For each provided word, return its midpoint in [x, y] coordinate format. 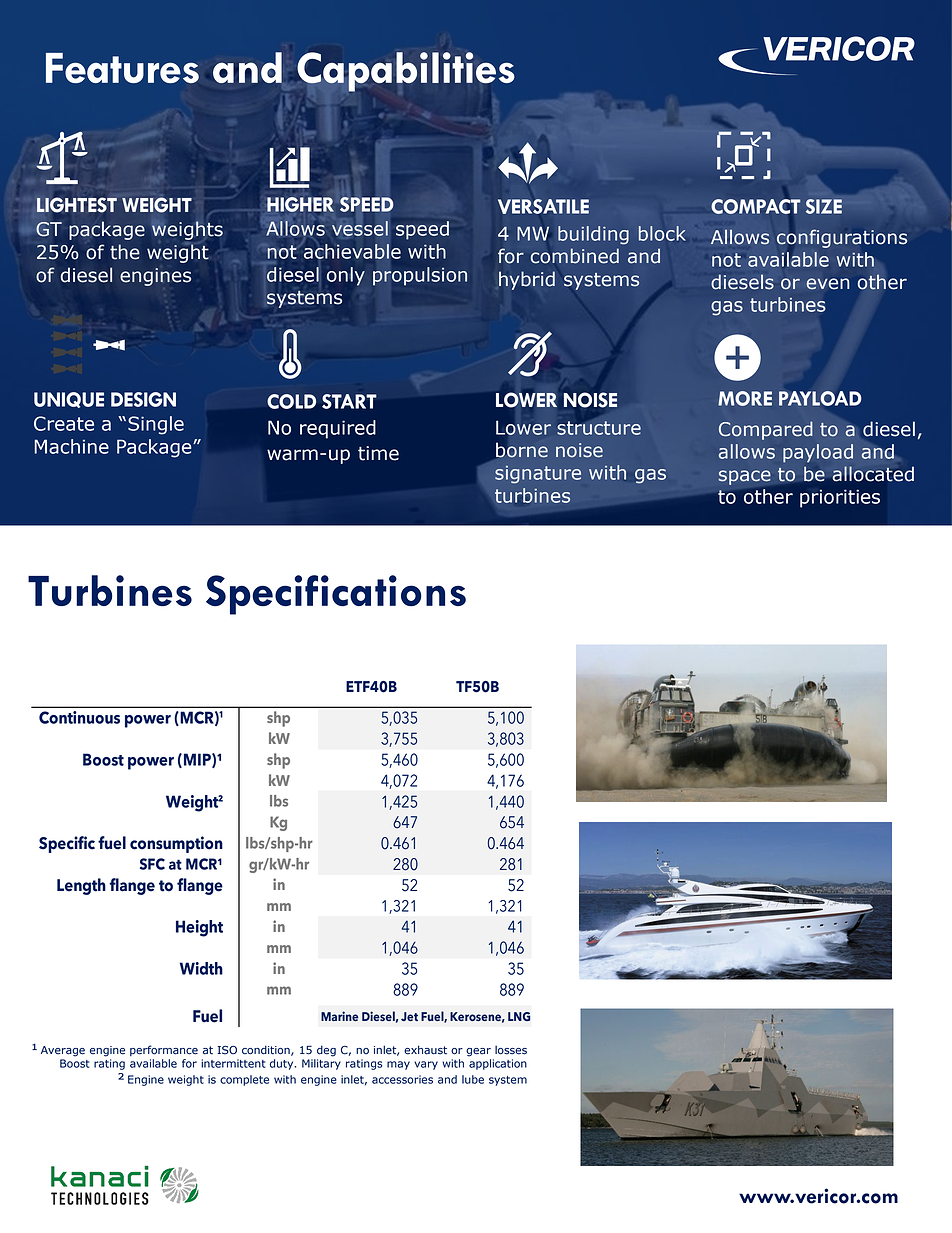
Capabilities [406, 72]
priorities [840, 498]
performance [164, 1050]
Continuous [79, 717]
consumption [176, 844]
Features [122, 68]
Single [156, 425]
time [378, 453]
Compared [766, 430]
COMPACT [756, 206]
